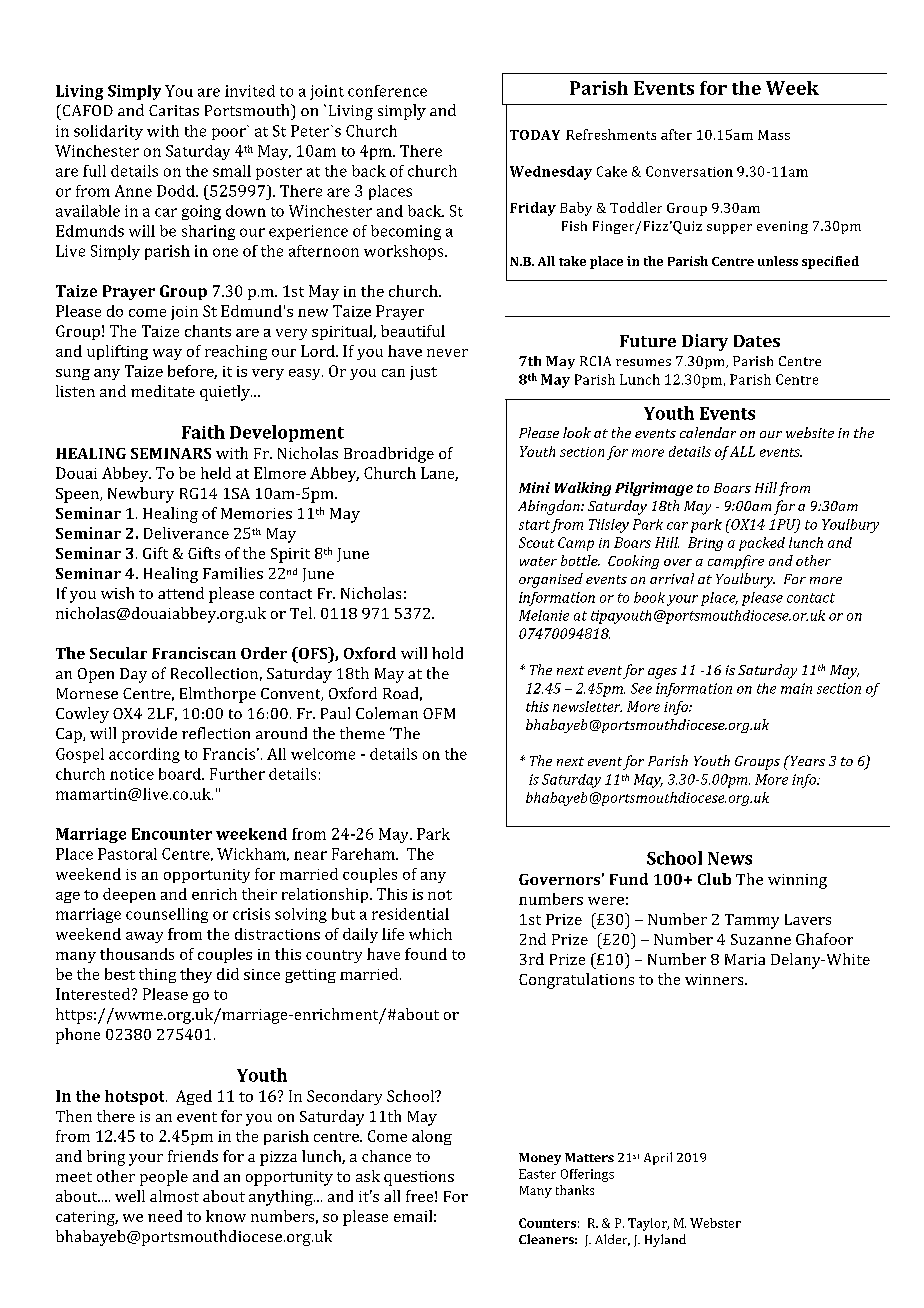 The height and width of the screenshot is (1308, 924). What do you see at coordinates (165, 1216) in the screenshot?
I see `need` at bounding box center [165, 1216].
